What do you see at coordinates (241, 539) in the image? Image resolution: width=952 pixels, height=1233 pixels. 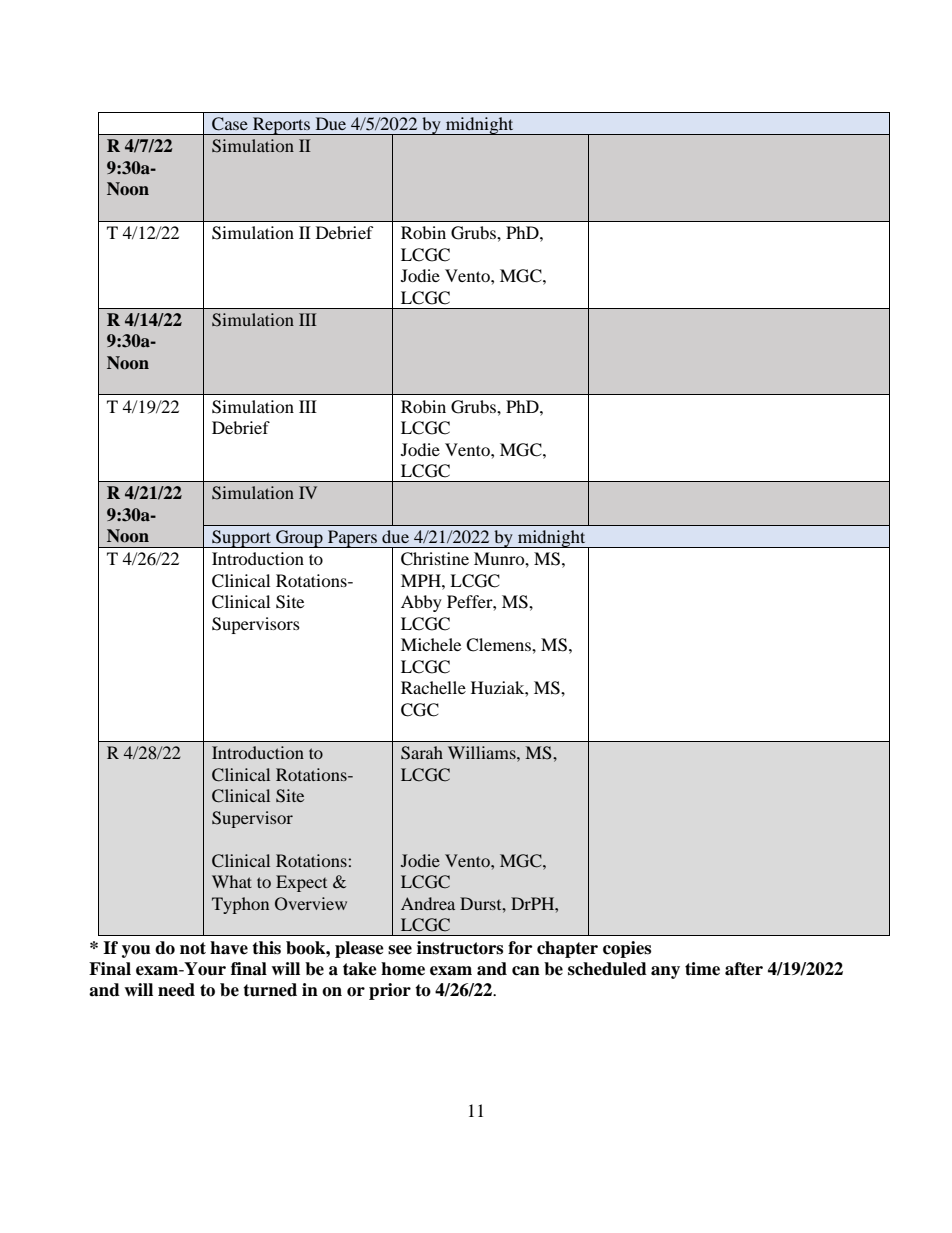 I see `Support` at bounding box center [241, 539].
